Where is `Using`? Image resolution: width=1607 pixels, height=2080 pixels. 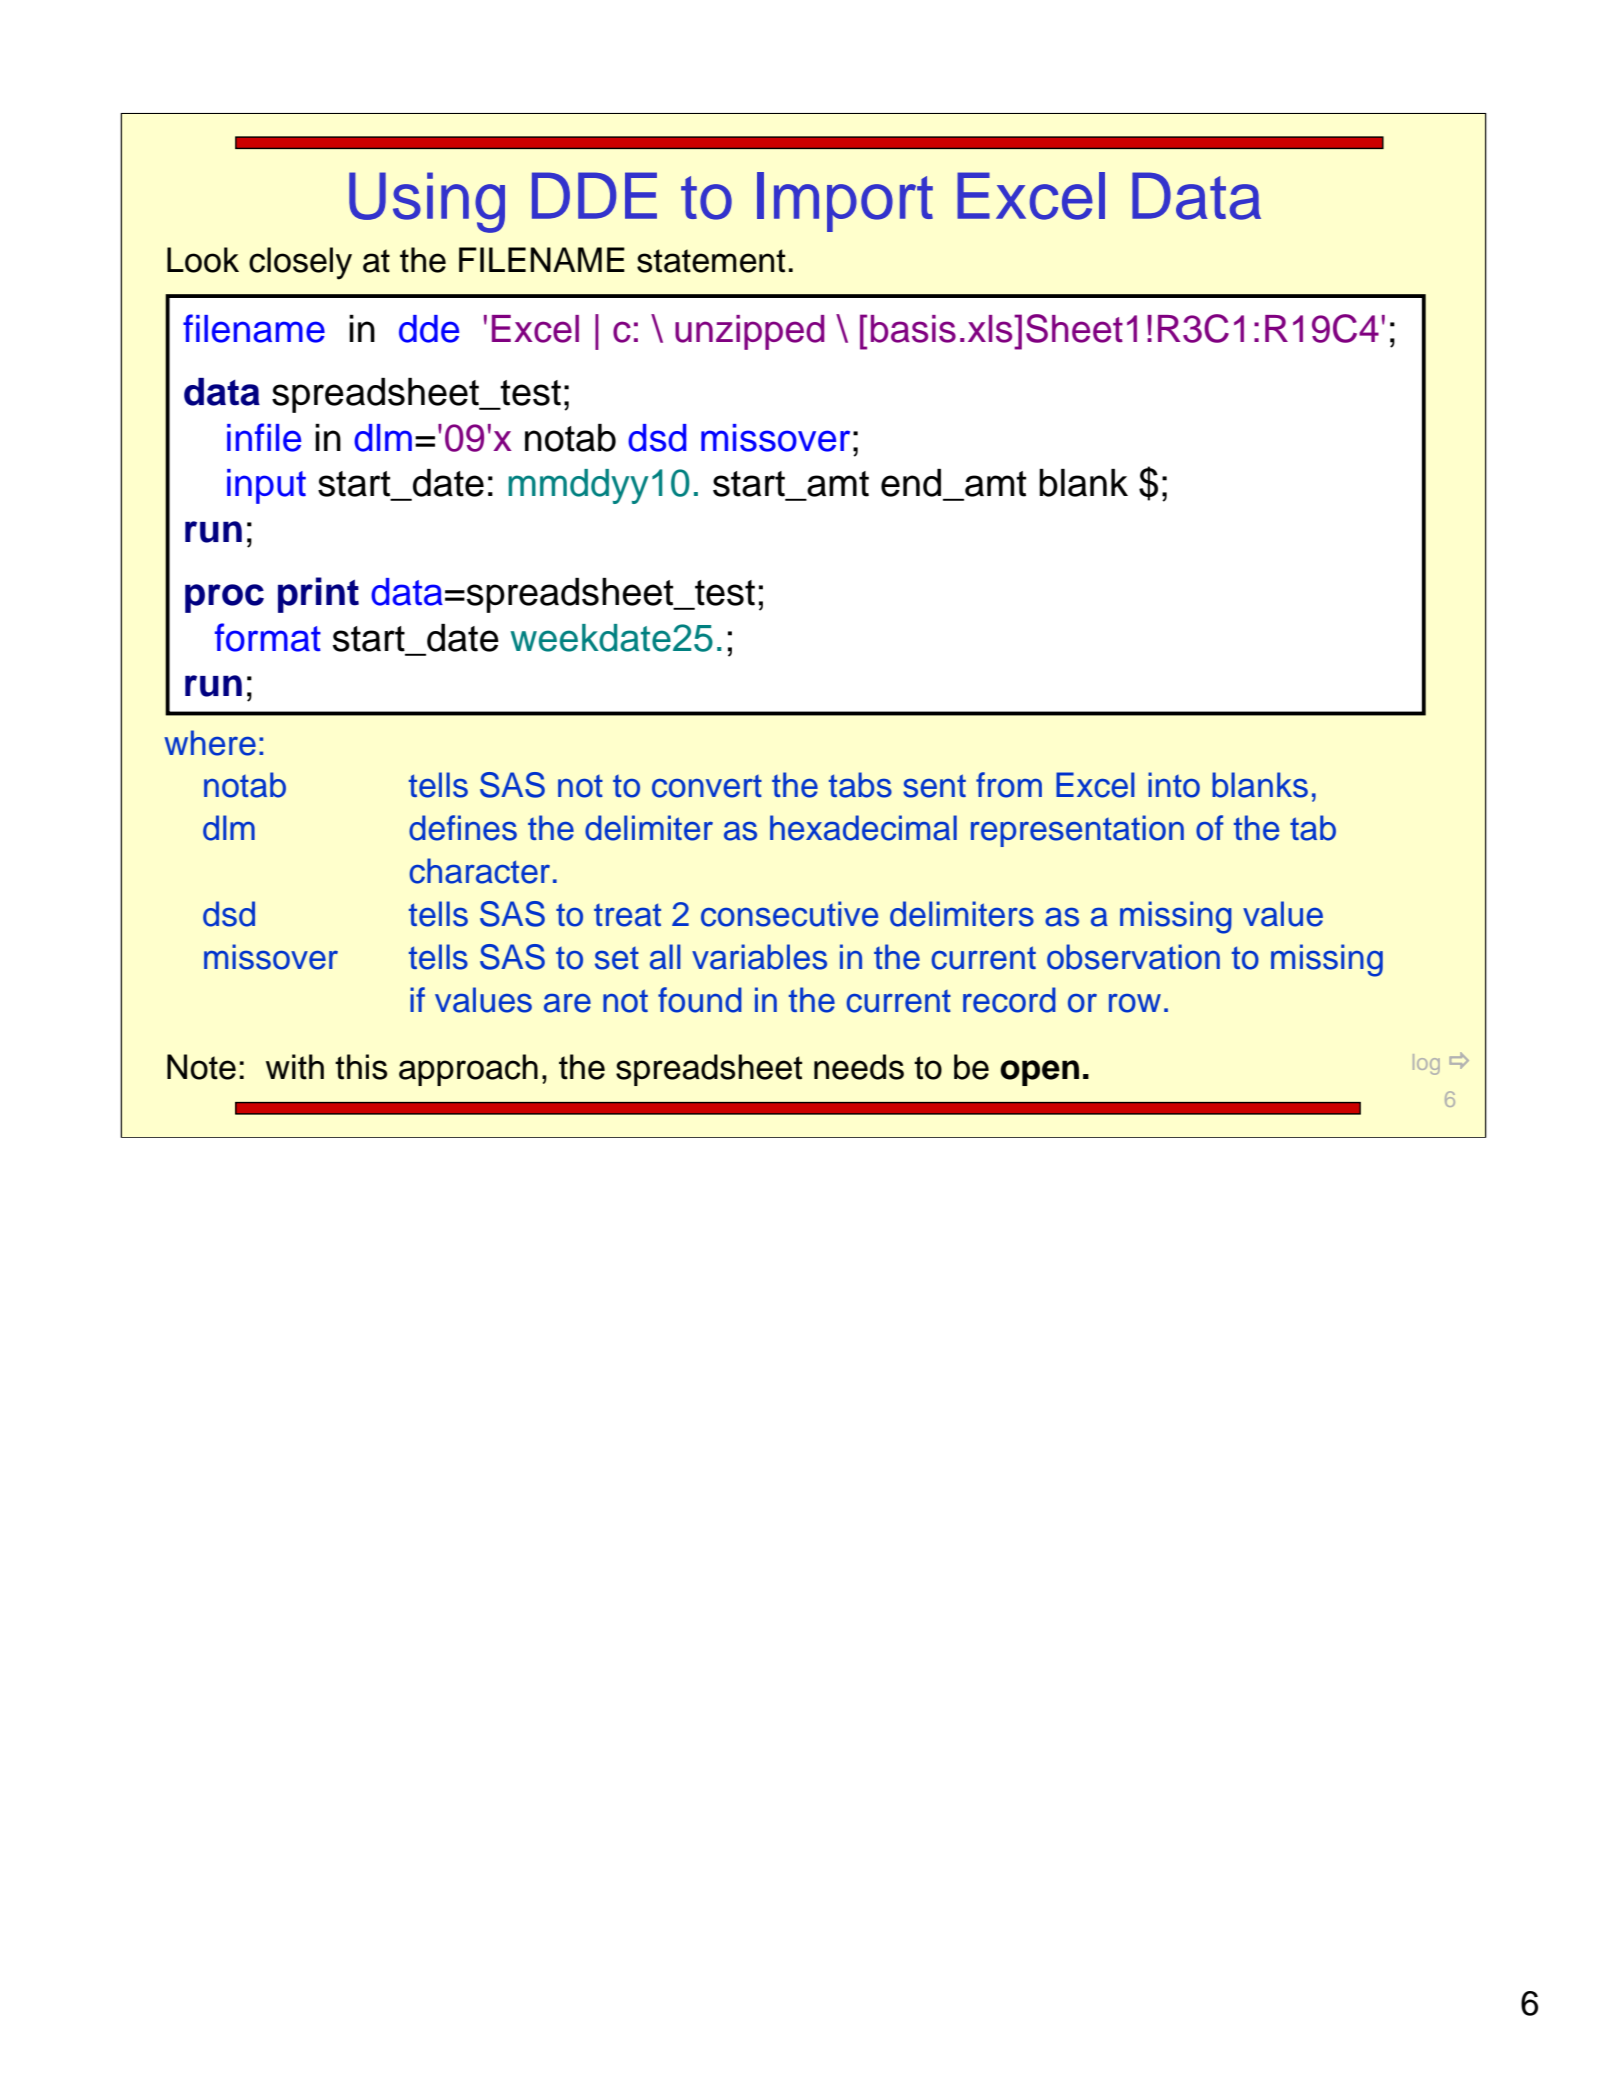 Using is located at coordinates (427, 202).
